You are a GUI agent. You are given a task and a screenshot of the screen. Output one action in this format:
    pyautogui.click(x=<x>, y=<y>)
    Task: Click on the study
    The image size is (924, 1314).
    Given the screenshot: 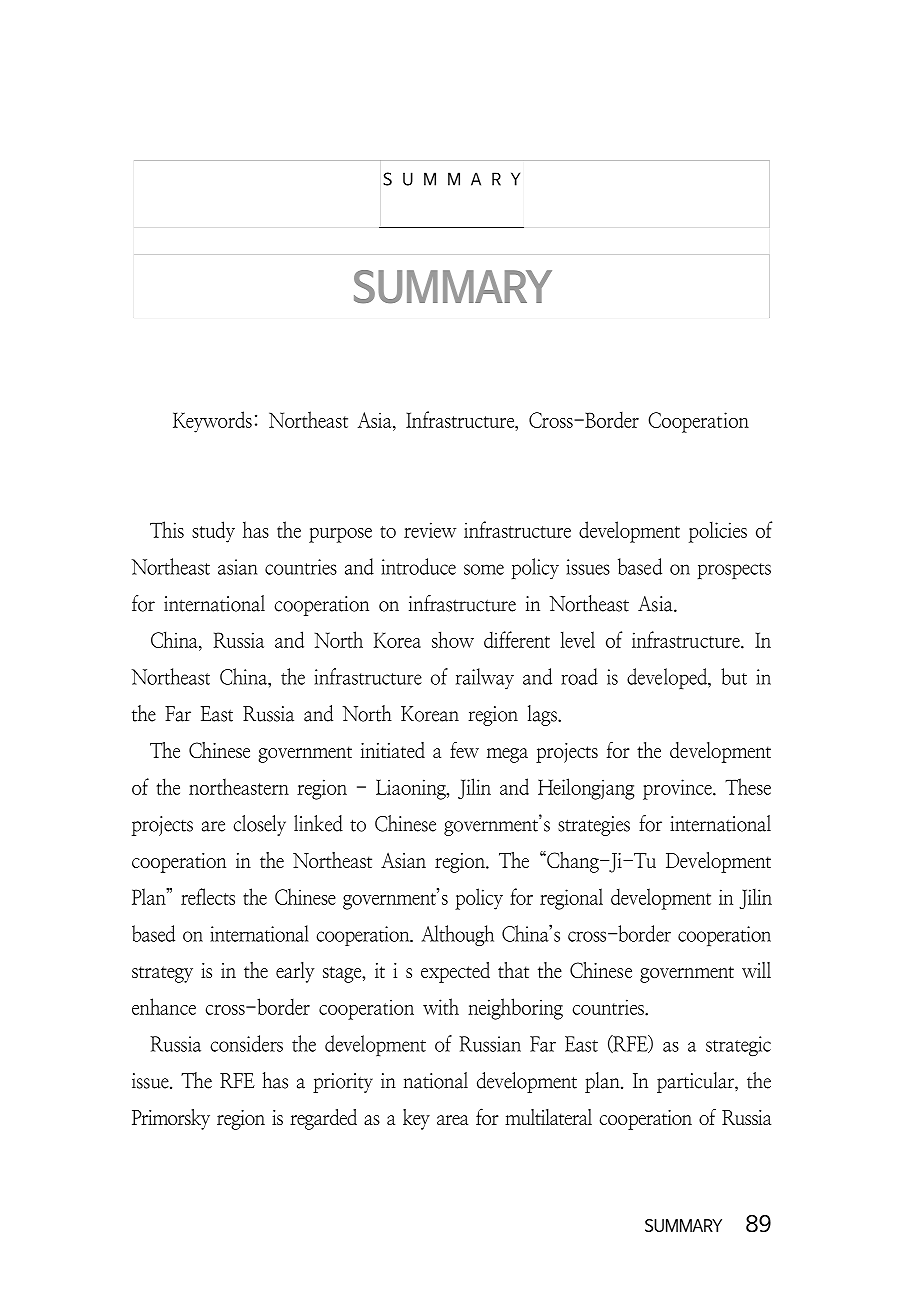 What is the action you would take?
    pyautogui.click(x=213, y=532)
